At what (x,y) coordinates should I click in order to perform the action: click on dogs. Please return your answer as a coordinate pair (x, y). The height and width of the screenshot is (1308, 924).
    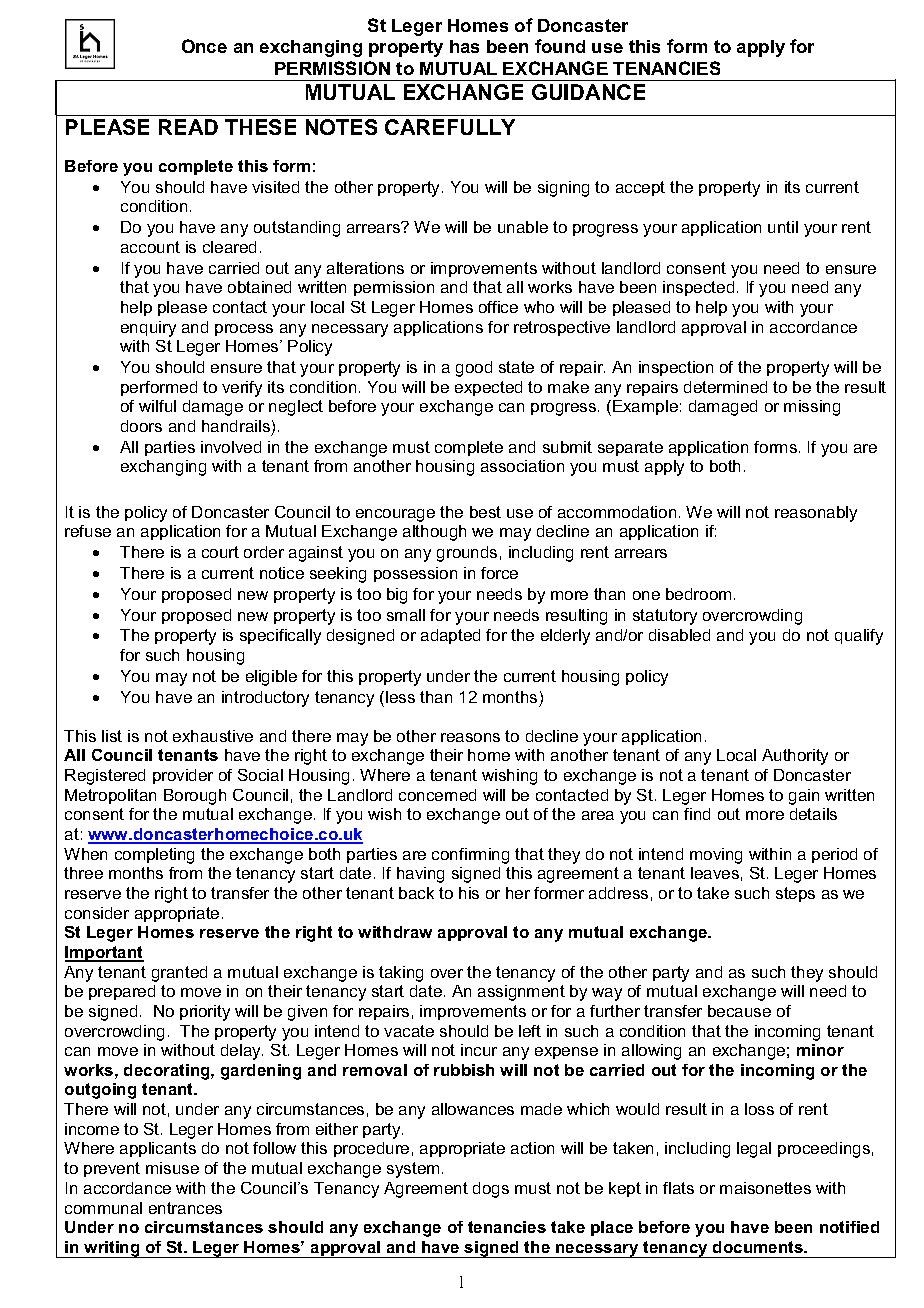
    Looking at the image, I should click on (491, 1190).
